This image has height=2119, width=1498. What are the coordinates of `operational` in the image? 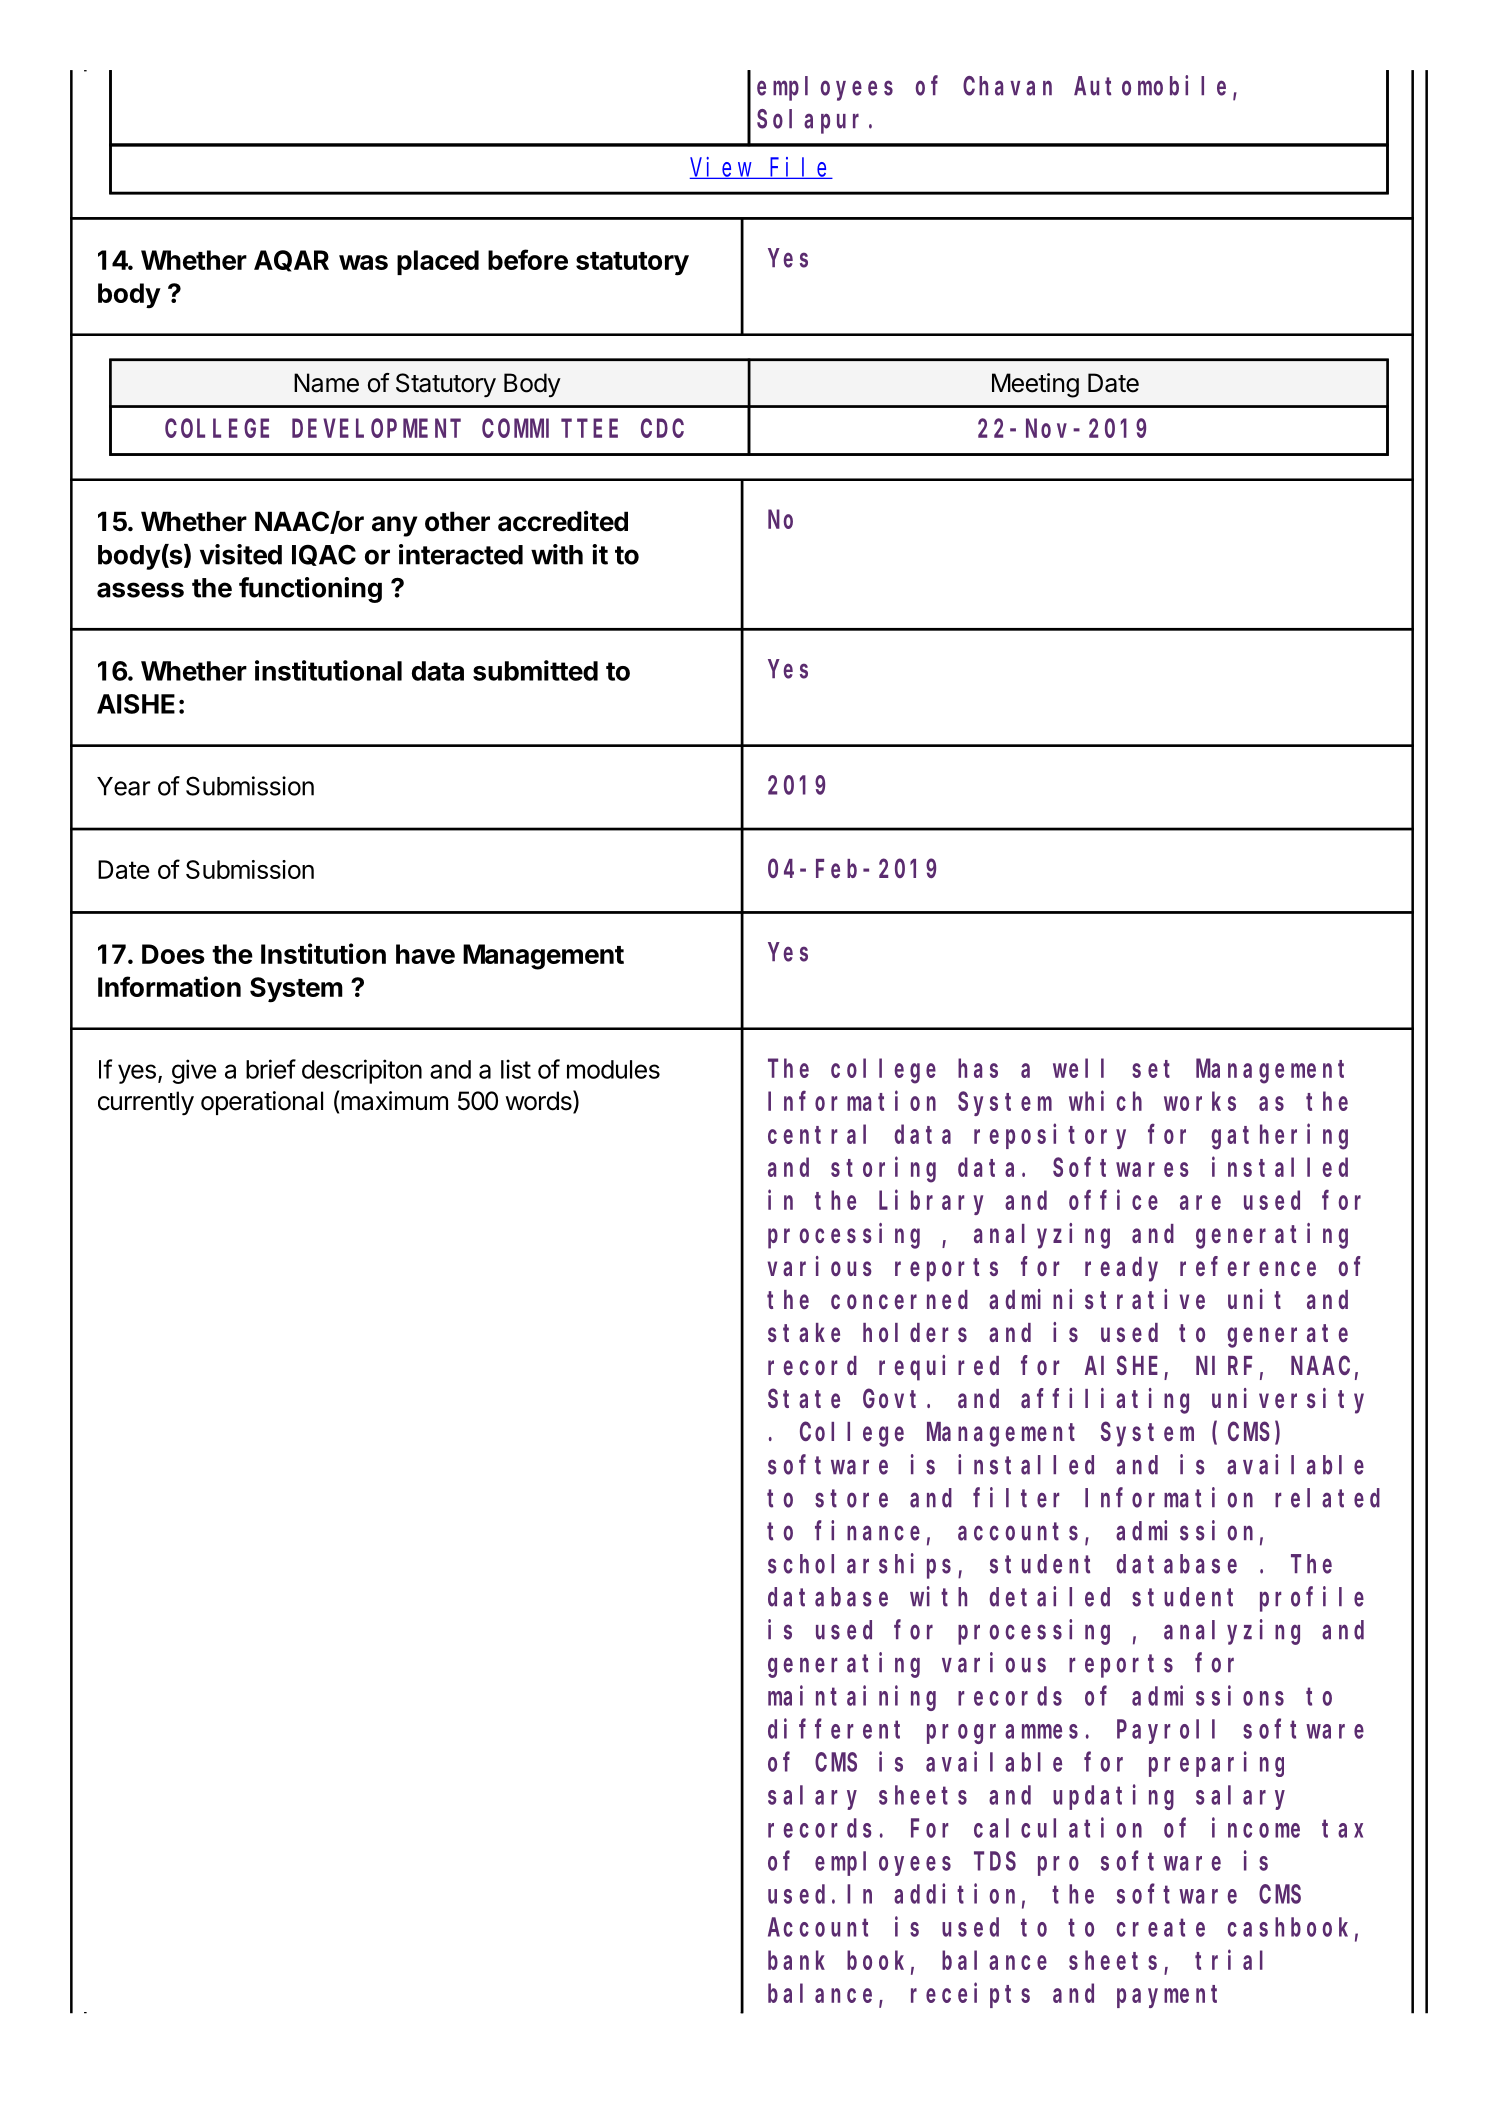 It's located at (262, 1103).
